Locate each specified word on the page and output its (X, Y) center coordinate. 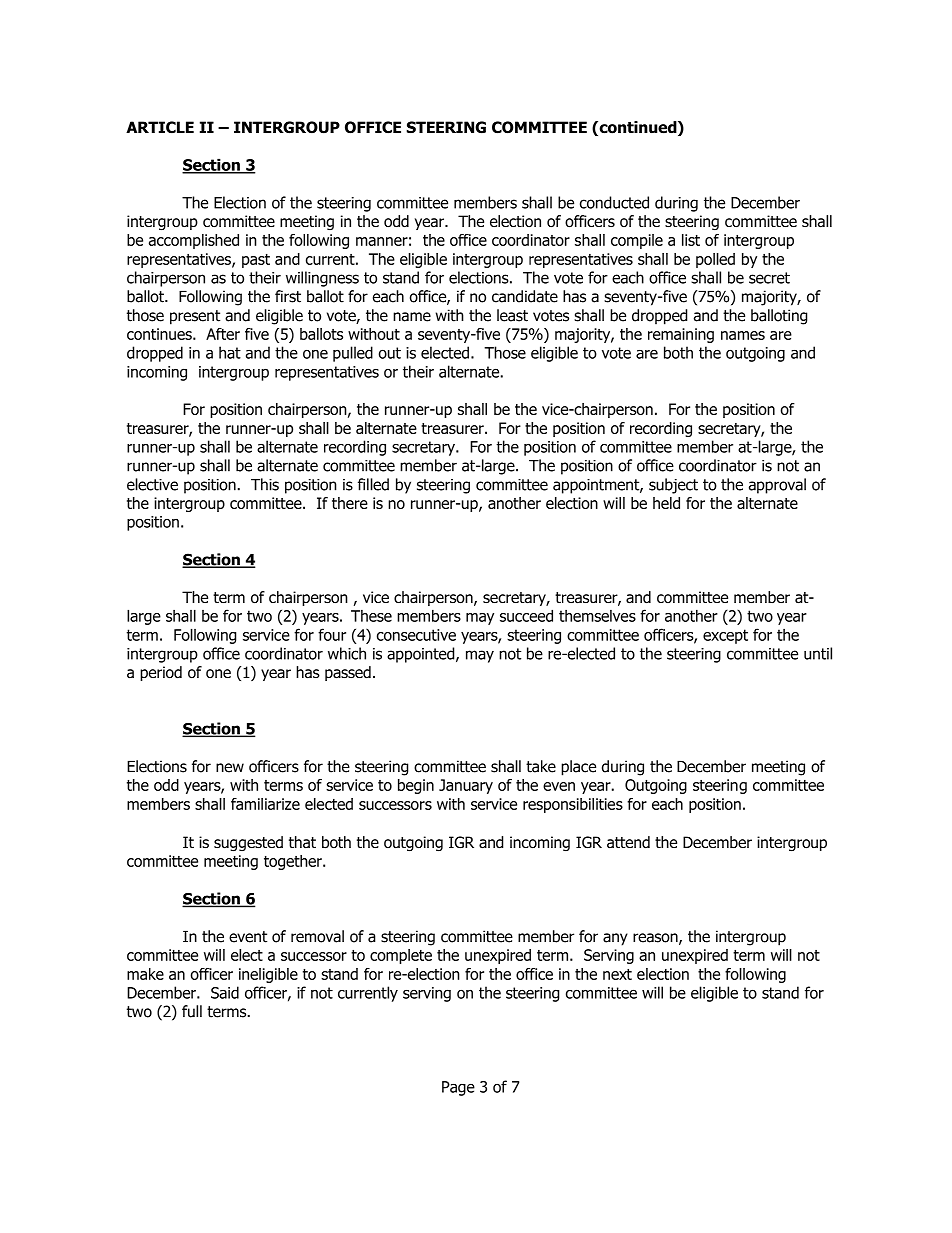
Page (458, 1088)
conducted (614, 202)
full (192, 1011)
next (617, 974)
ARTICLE (160, 127)
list (691, 240)
